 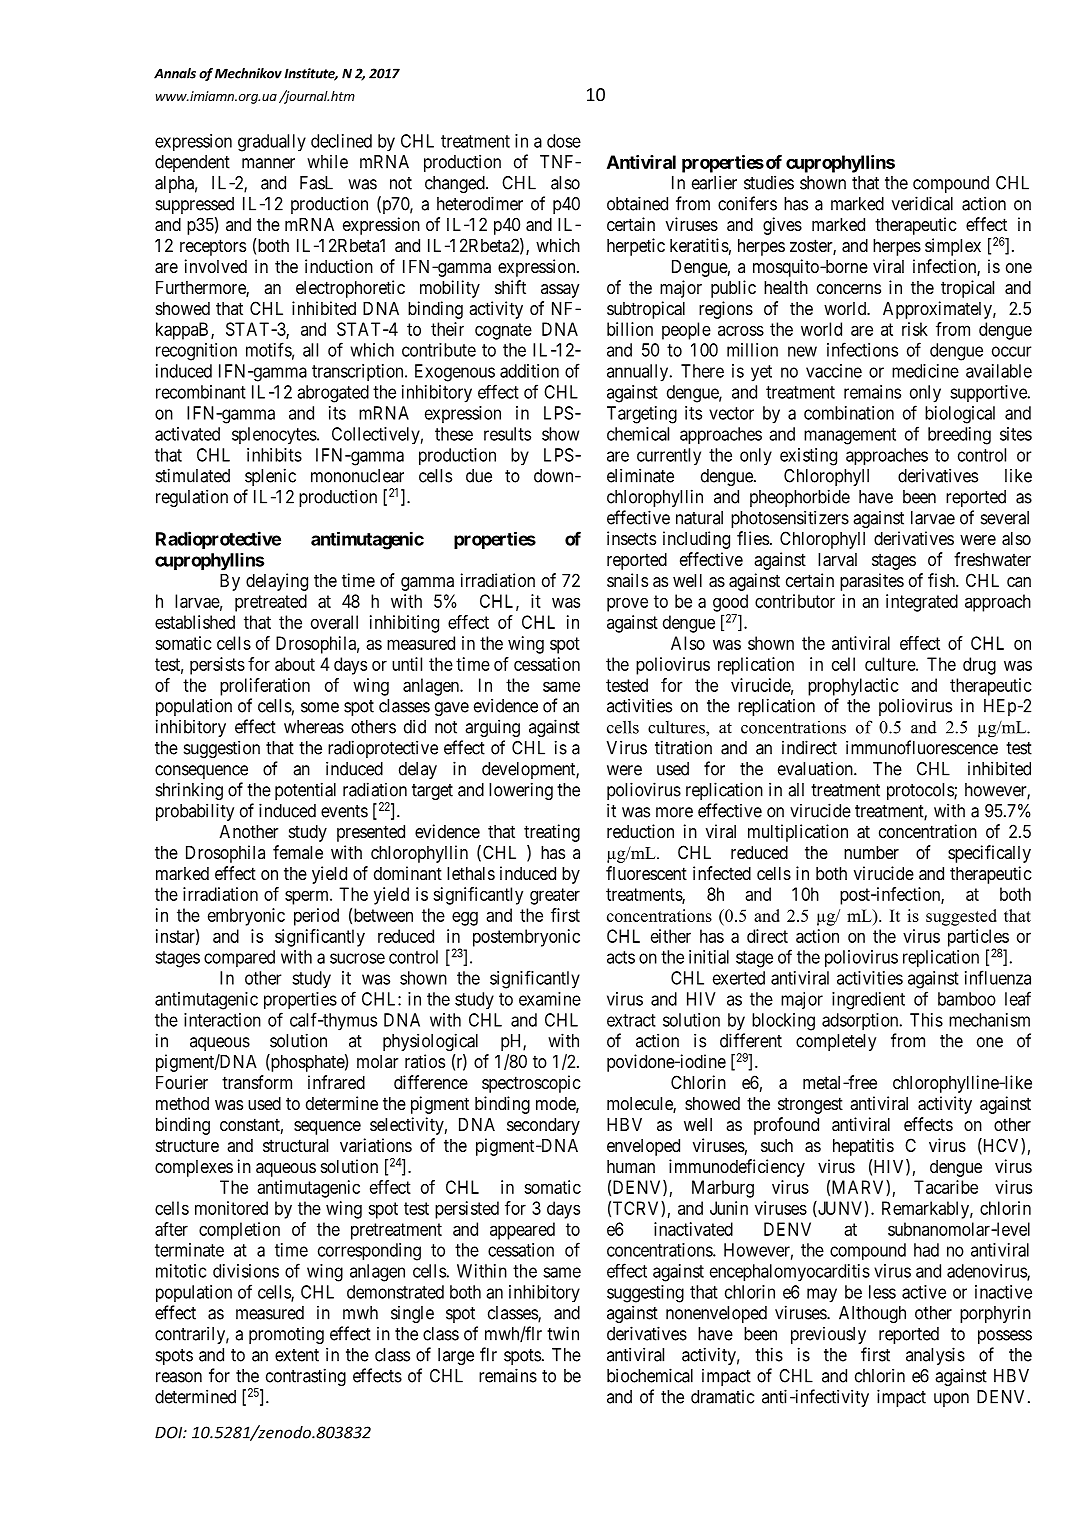 I want to click on titration, so click(x=683, y=747).
